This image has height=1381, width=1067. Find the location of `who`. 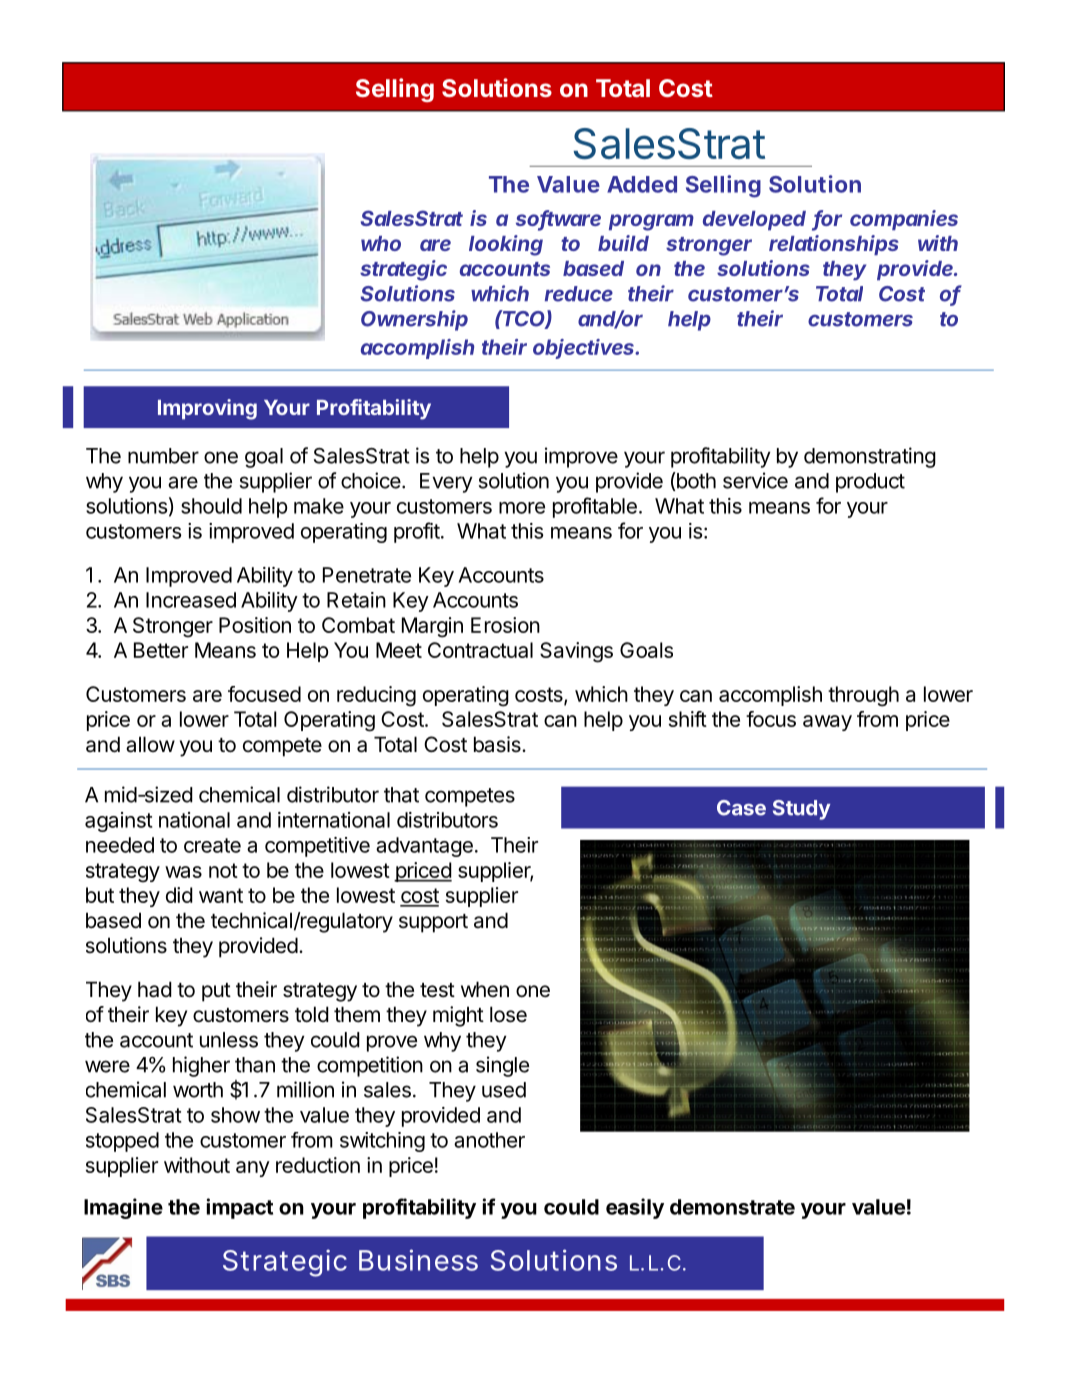

who is located at coordinates (381, 243).
